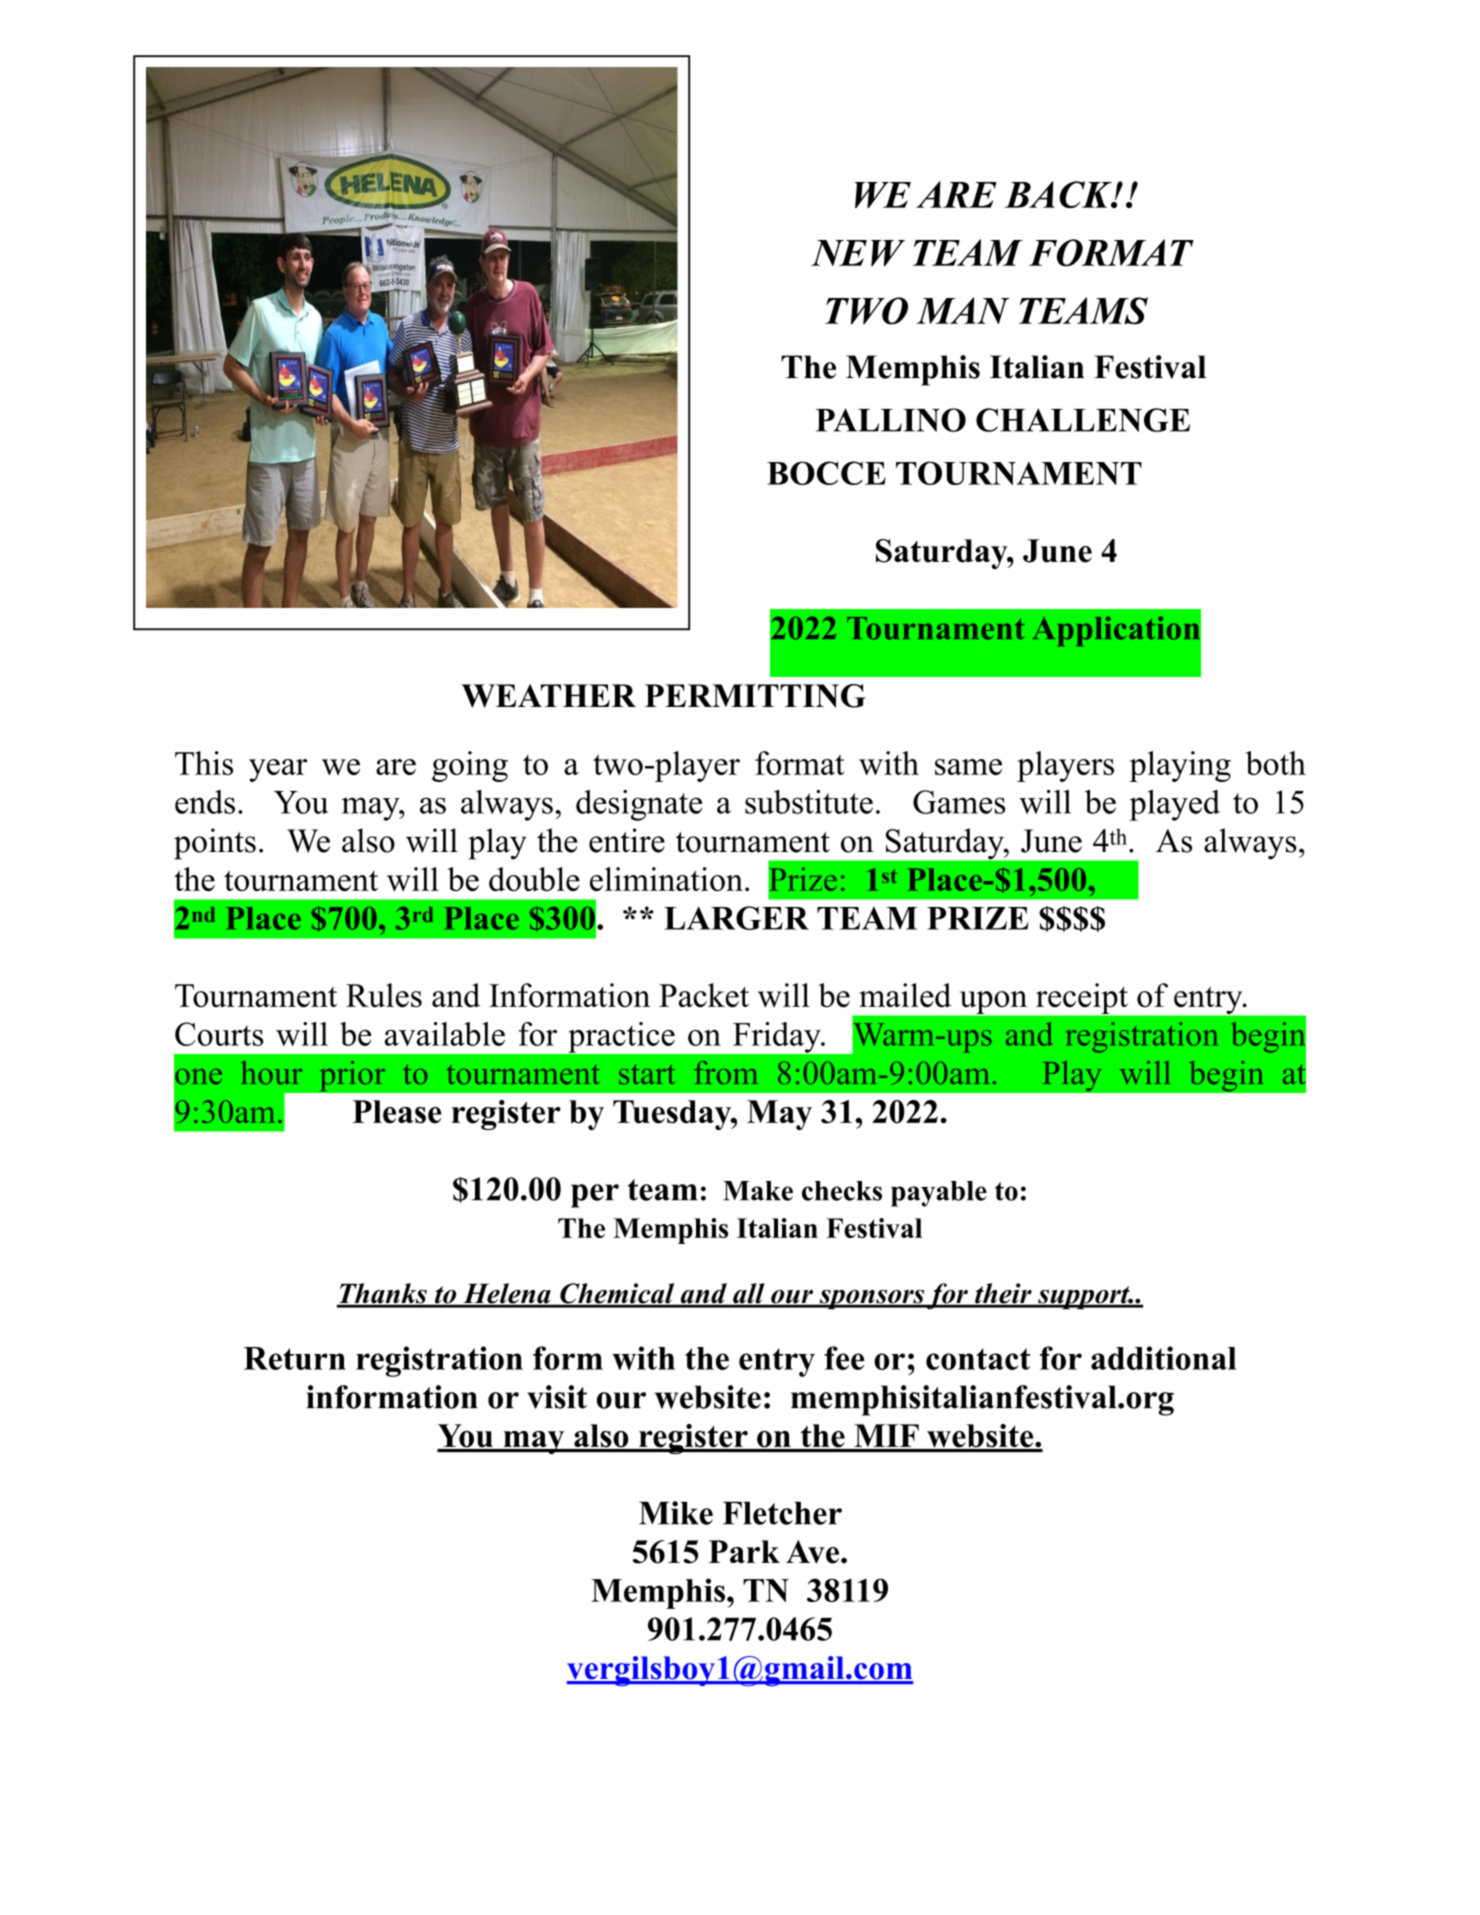 The height and width of the screenshot is (1915, 1480). I want to click on payable, so click(939, 1194).
